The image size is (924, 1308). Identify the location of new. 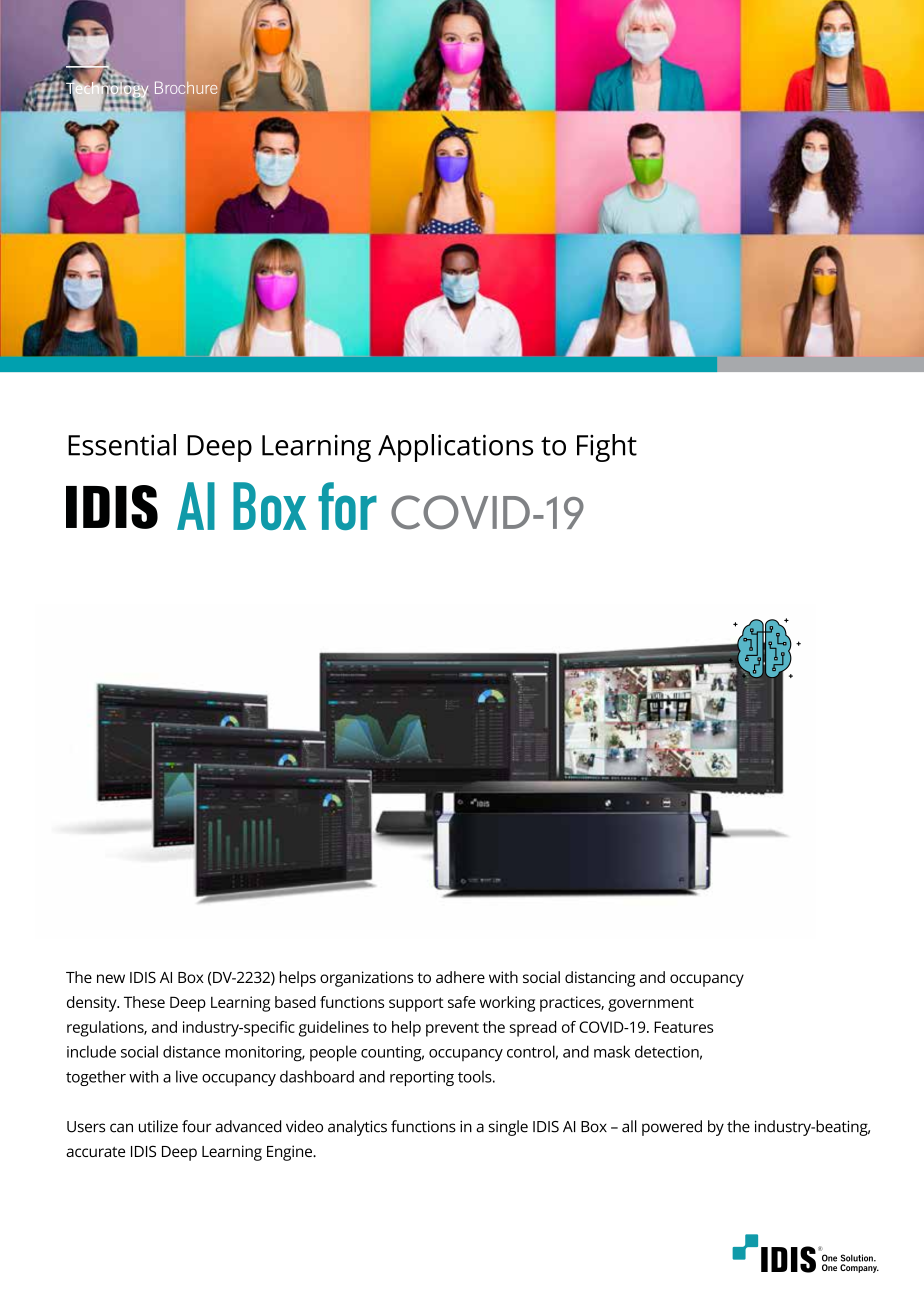
(111, 978).
